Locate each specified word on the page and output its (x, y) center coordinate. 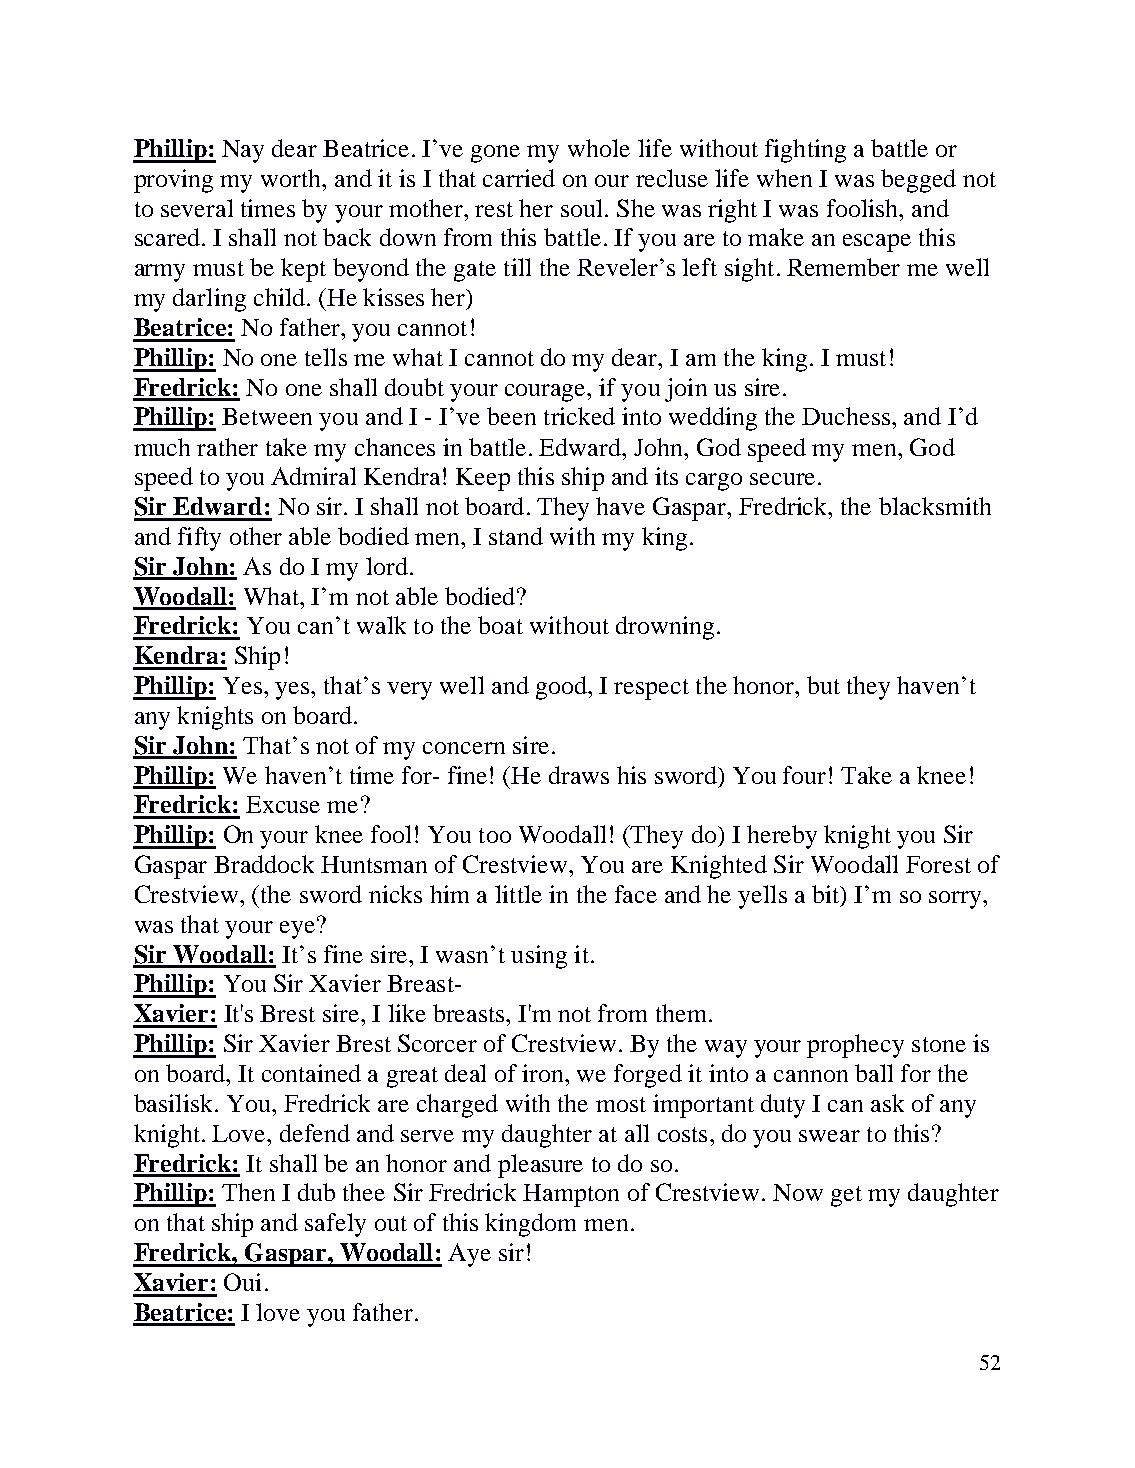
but (823, 685)
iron (544, 1073)
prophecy (855, 1046)
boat (500, 625)
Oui (242, 1282)
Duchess (846, 416)
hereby (782, 837)
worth (292, 178)
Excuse (283, 804)
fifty (199, 539)
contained (311, 1073)
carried (519, 178)
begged (918, 181)
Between (267, 416)
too (495, 835)
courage (546, 393)
